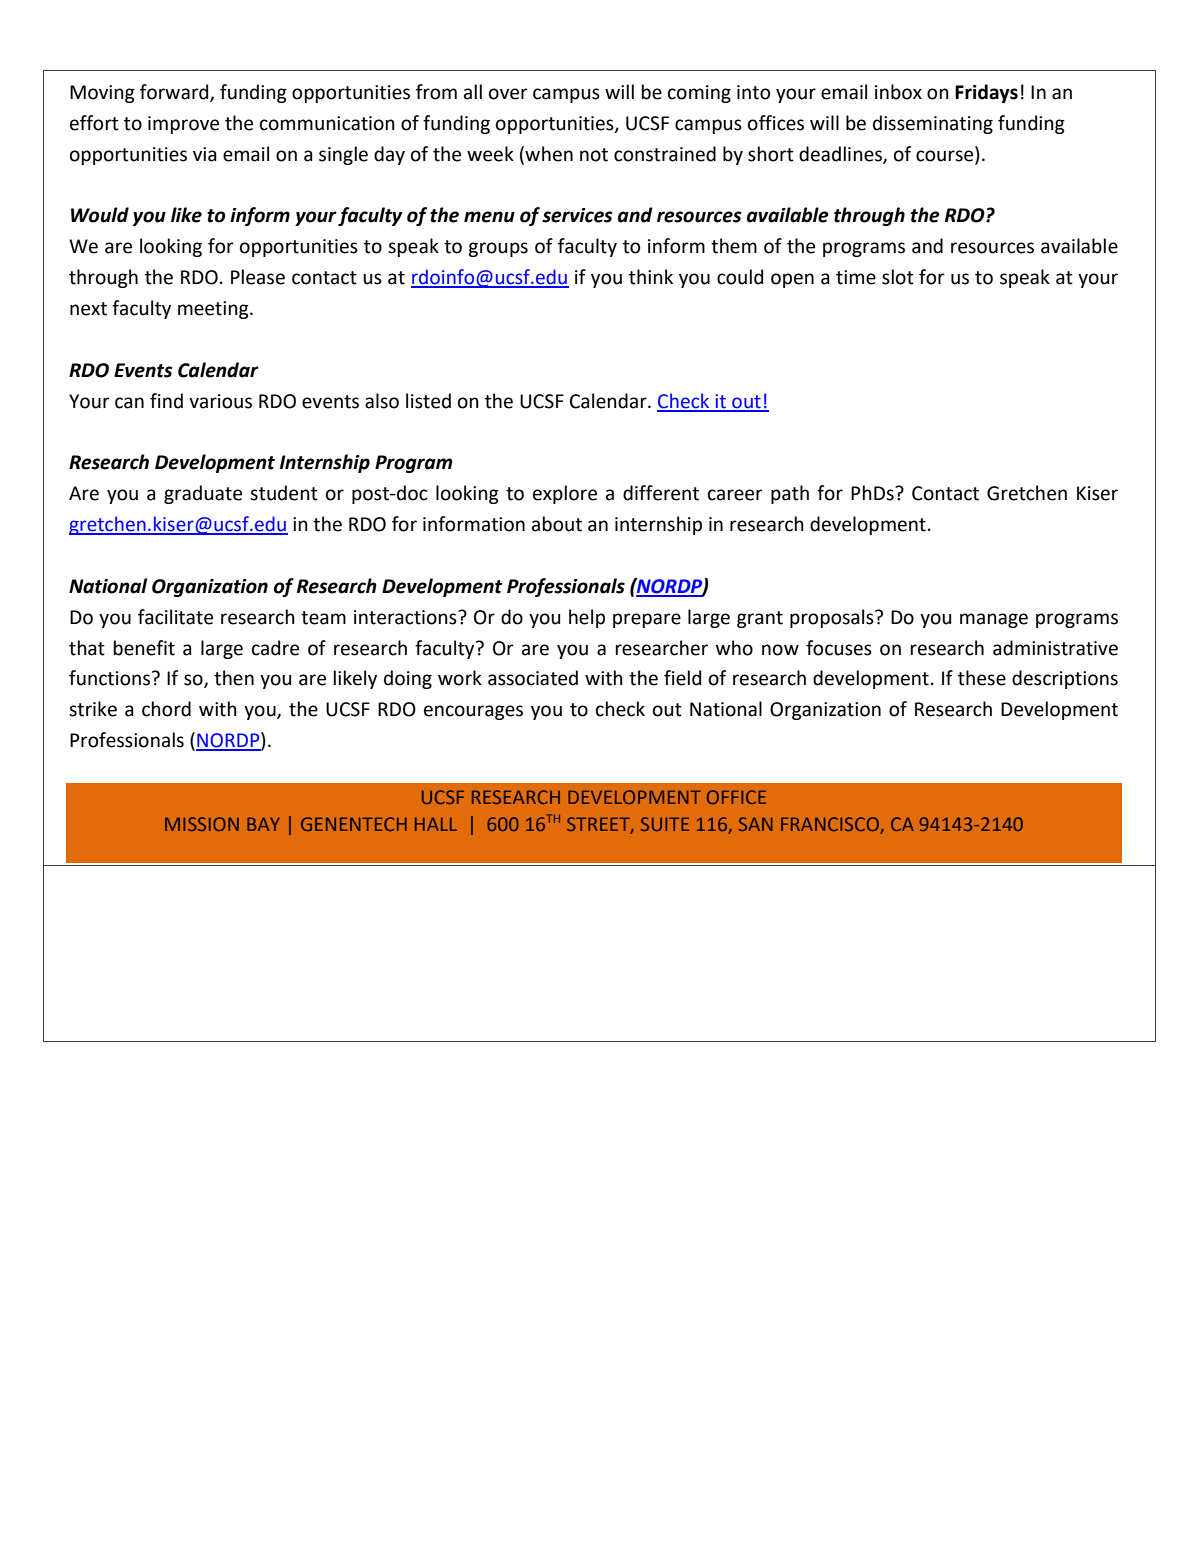  Describe the element at coordinates (790, 494) in the screenshot. I see `path` at that location.
